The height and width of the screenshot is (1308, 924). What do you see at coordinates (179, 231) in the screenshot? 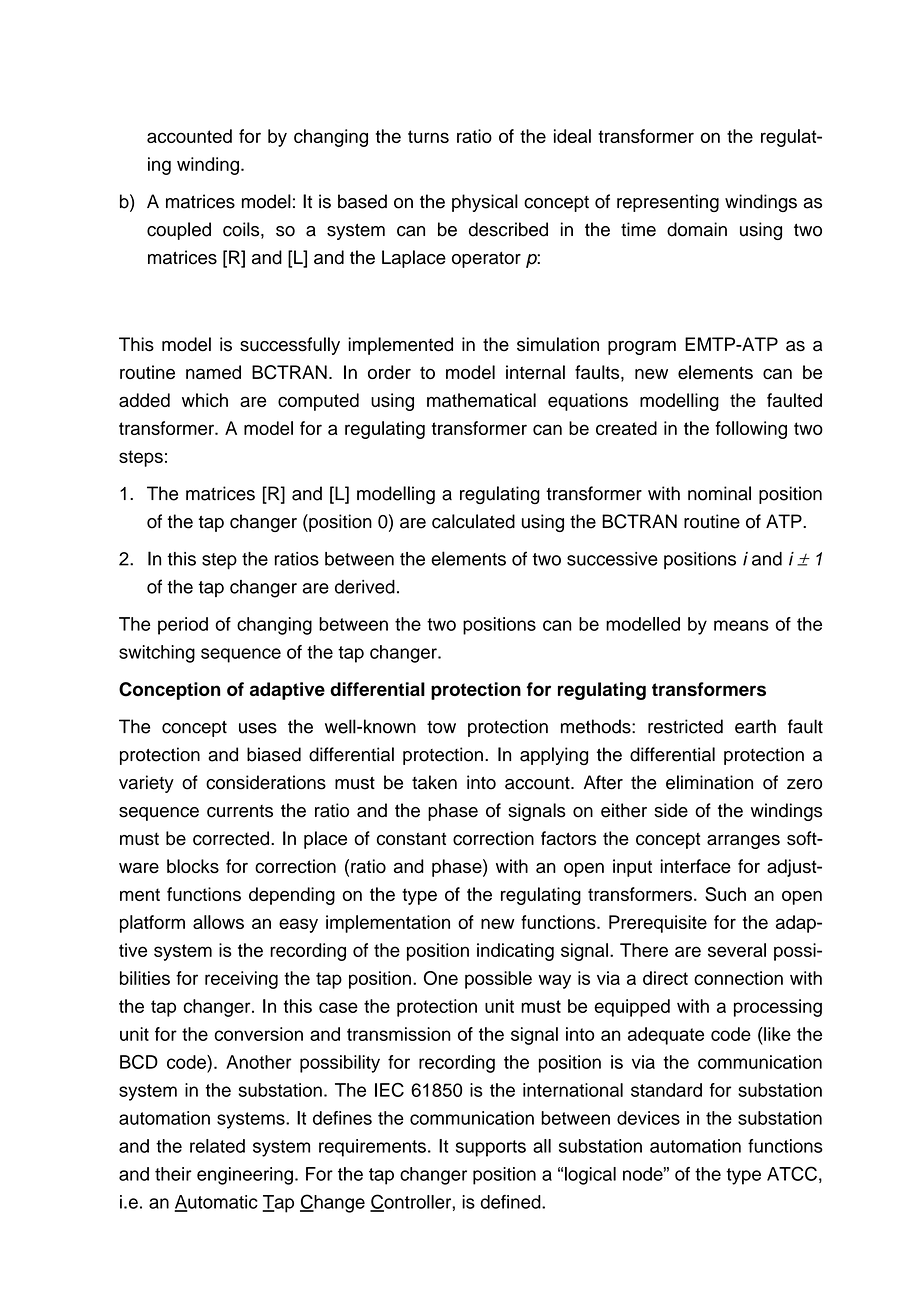
I see `coupled` at bounding box center [179, 231].
